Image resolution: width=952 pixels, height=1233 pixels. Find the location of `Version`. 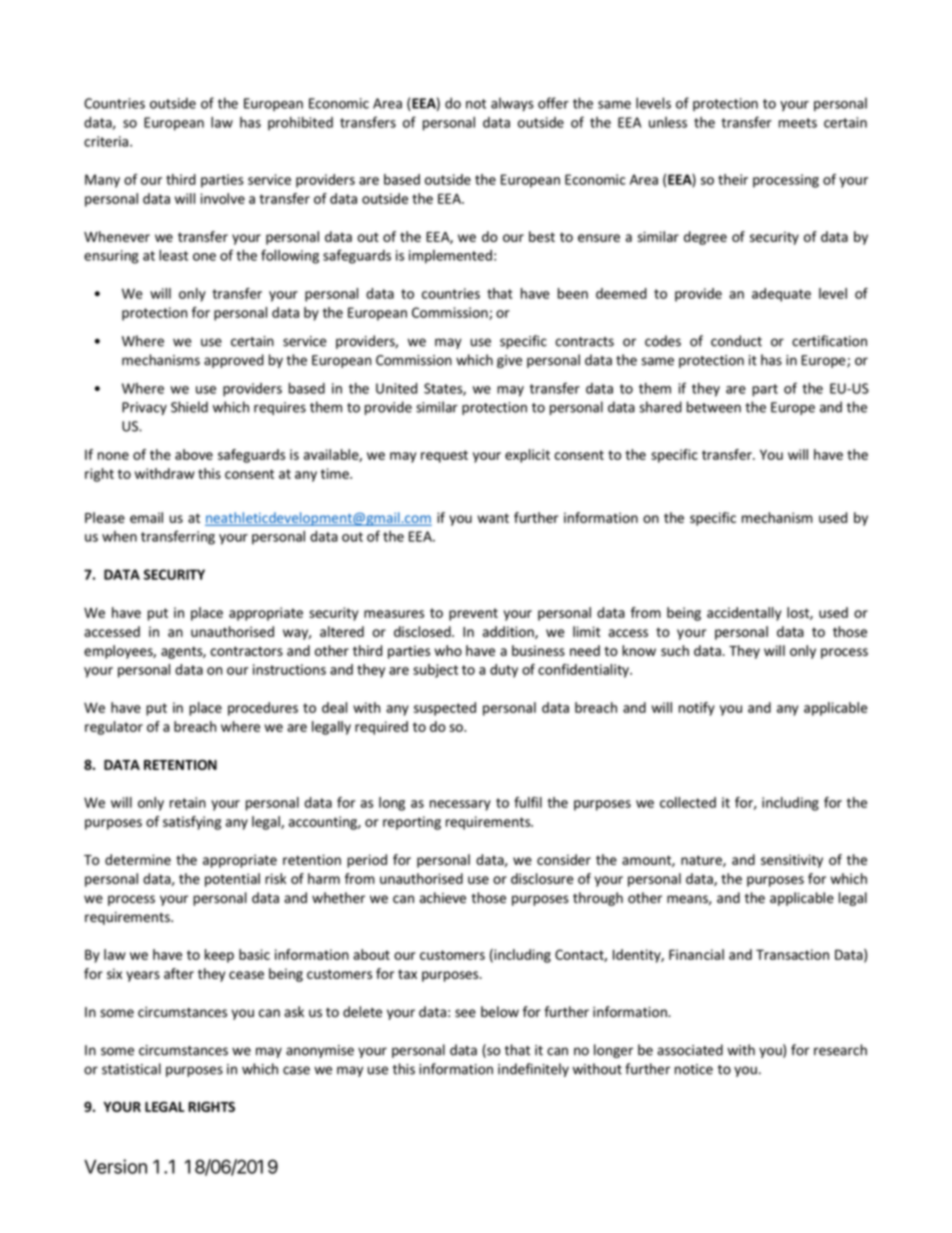

Version is located at coordinates (115, 1166).
